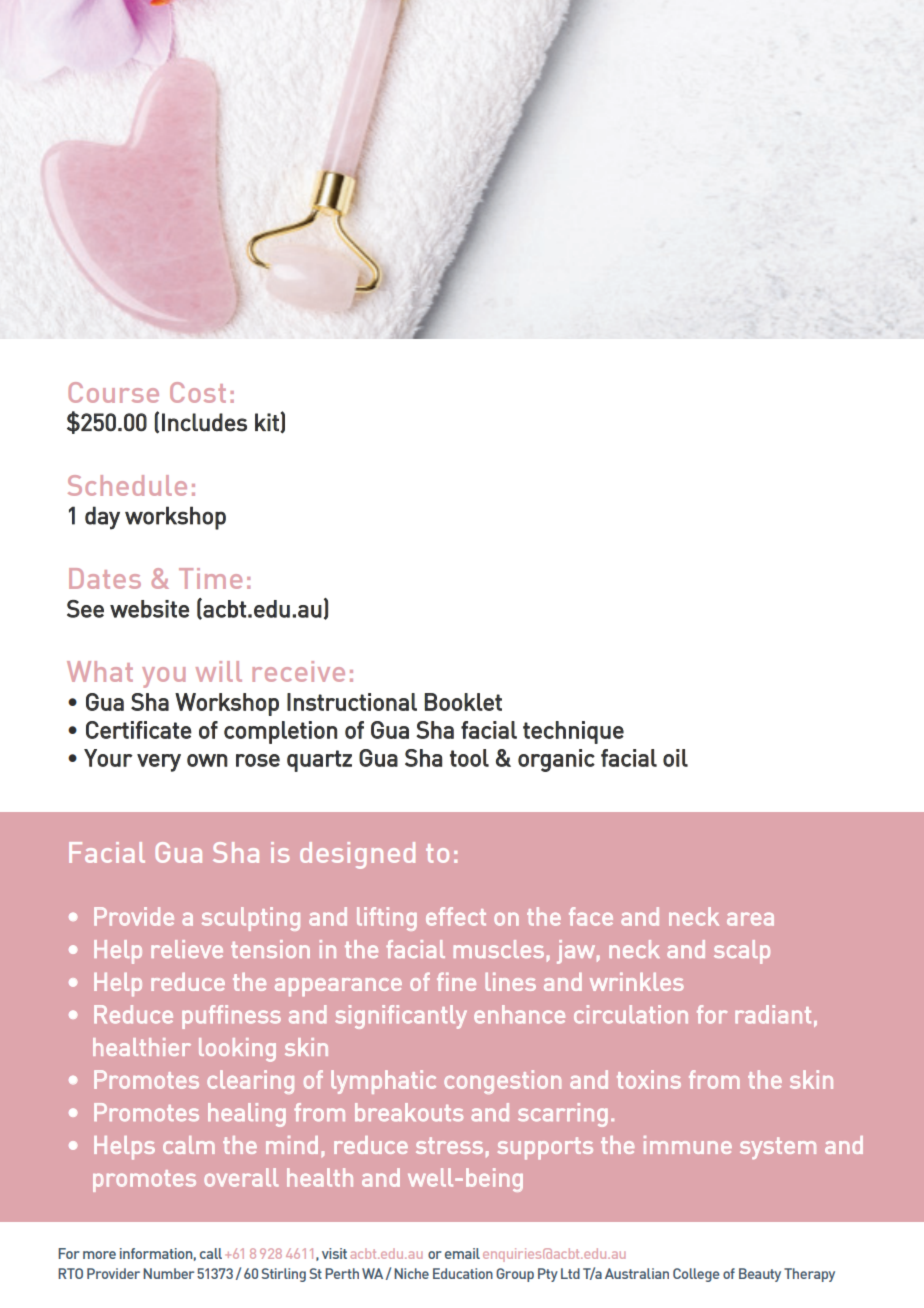 Image resolution: width=924 pixels, height=1308 pixels. I want to click on Certificate, so click(139, 730).
